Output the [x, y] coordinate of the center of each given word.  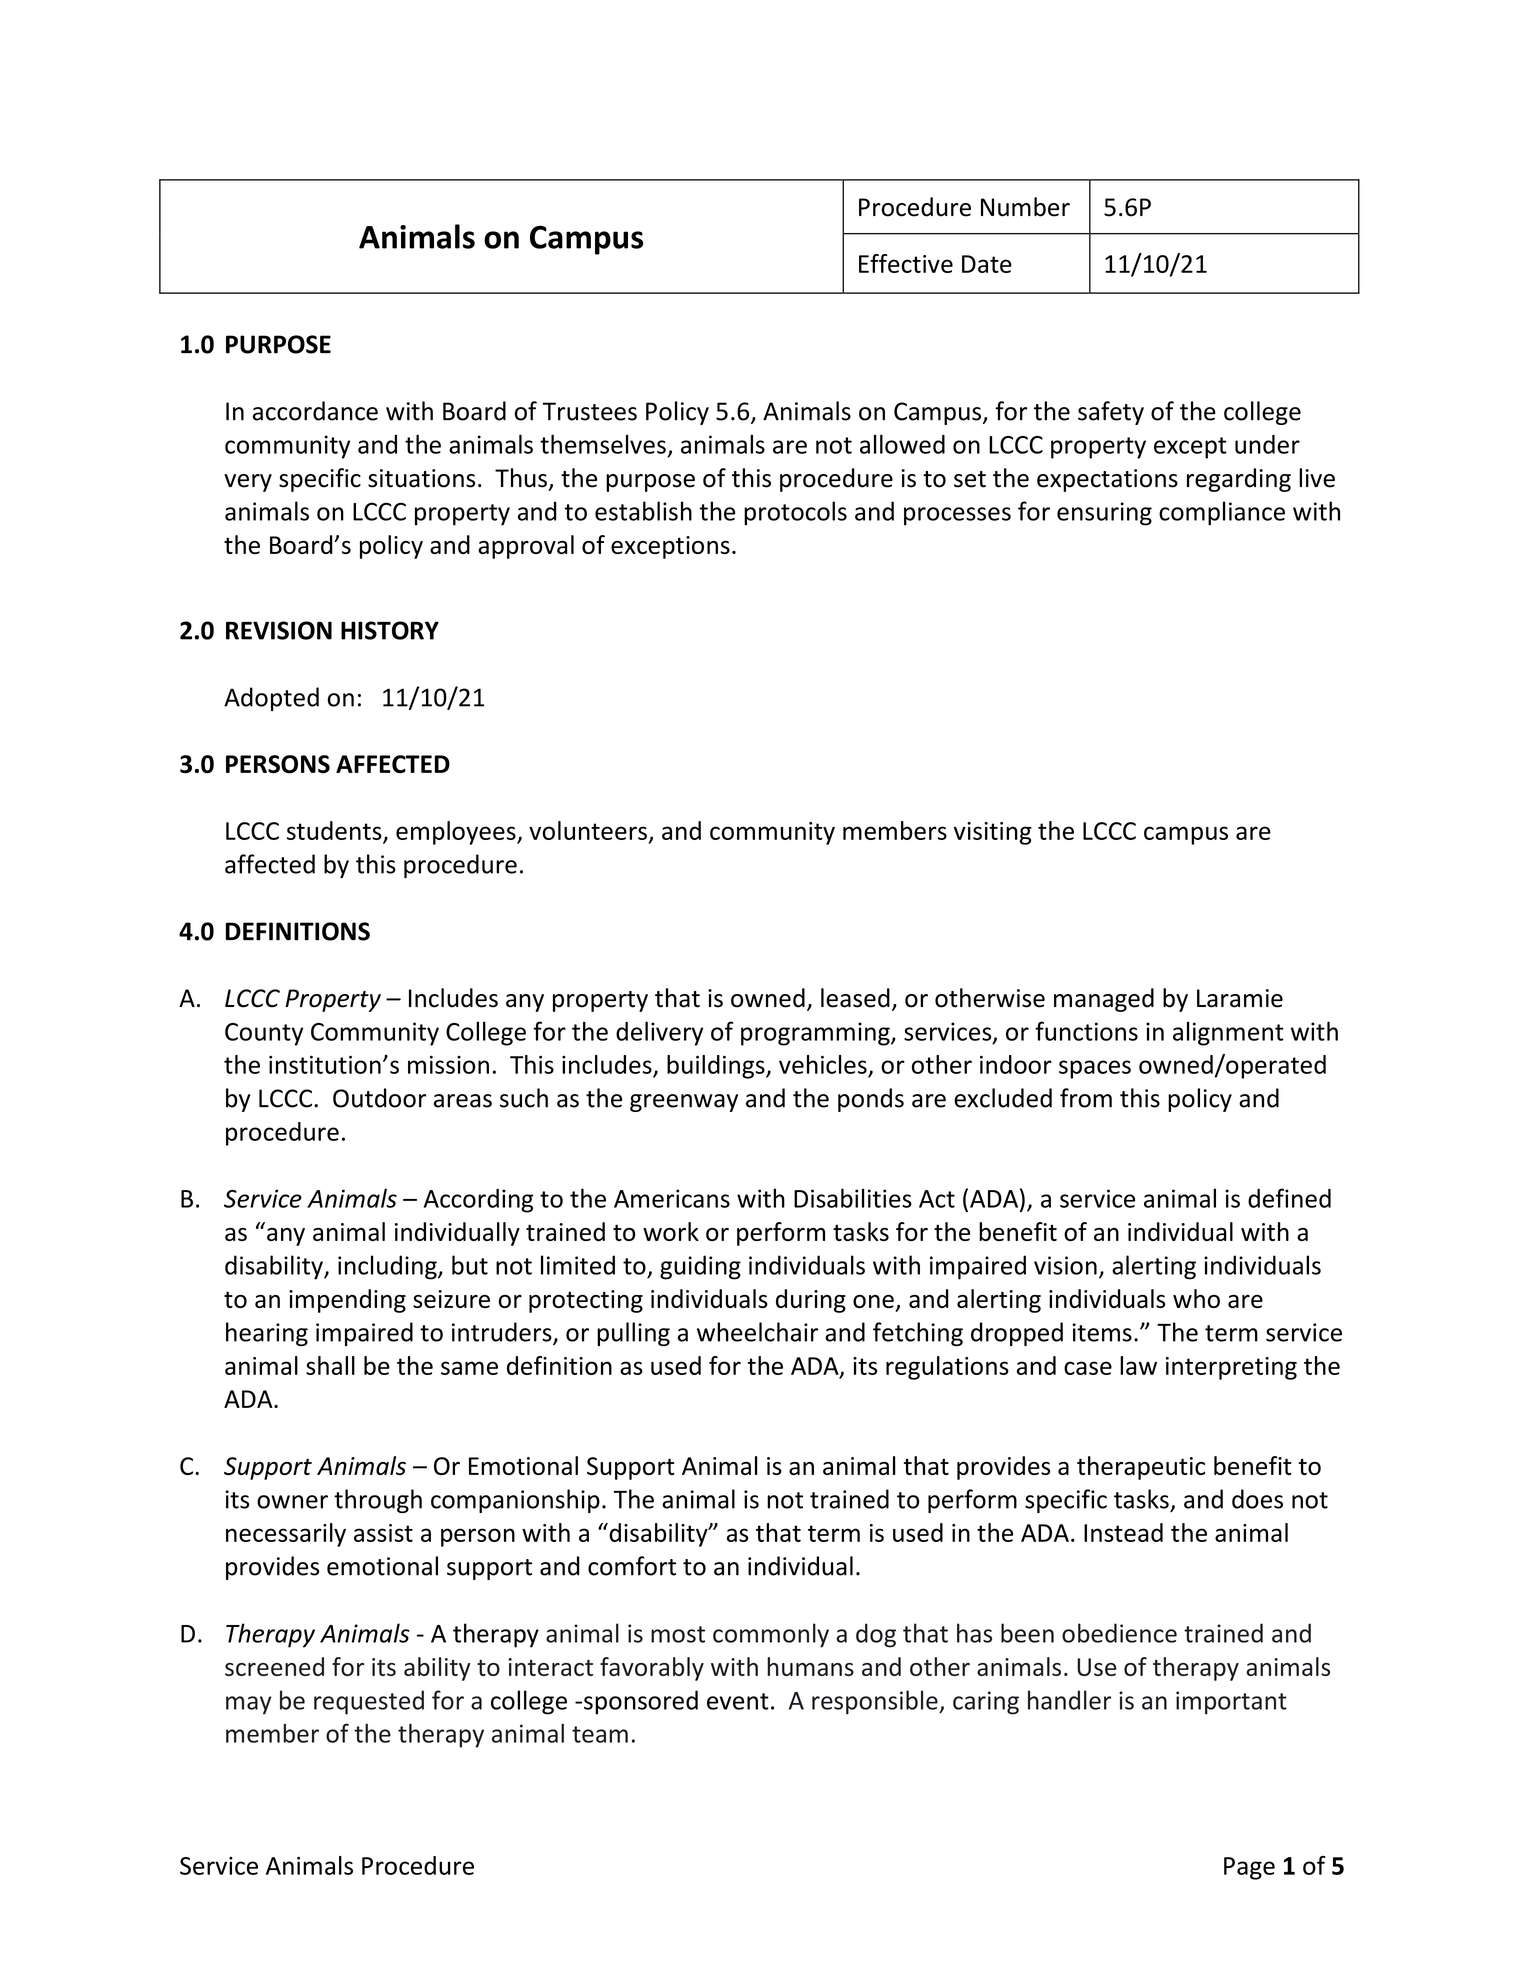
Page [1249, 1868]
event [738, 1701]
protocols [795, 513]
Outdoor [379, 1098]
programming [816, 1034]
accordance [315, 411]
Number [1025, 207]
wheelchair [757, 1332]
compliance [1222, 513]
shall [330, 1365]
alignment [1228, 1033]
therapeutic [1141, 1468]
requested [369, 1702]
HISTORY [390, 630]
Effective [906, 263]
